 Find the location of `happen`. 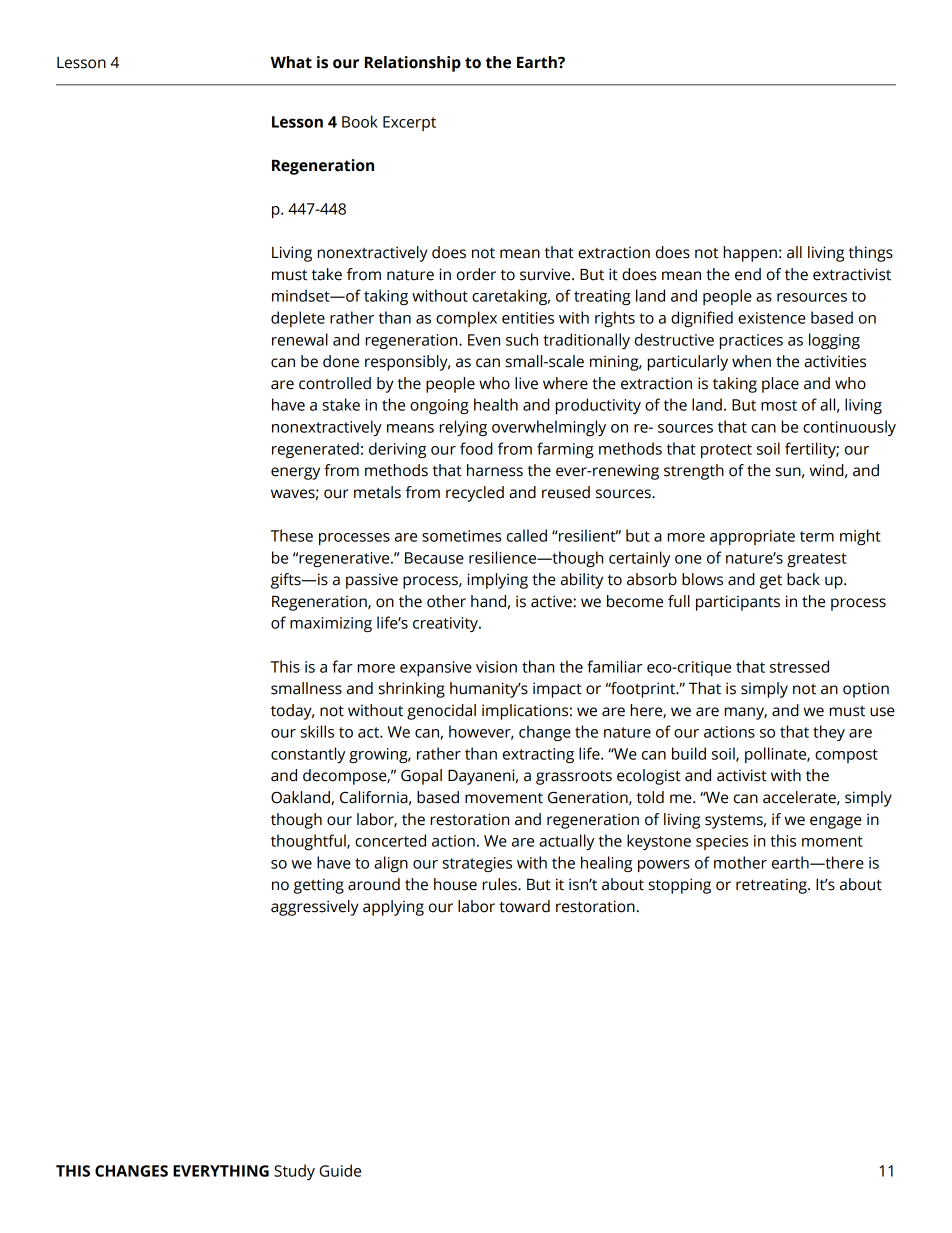

happen is located at coordinates (750, 254).
